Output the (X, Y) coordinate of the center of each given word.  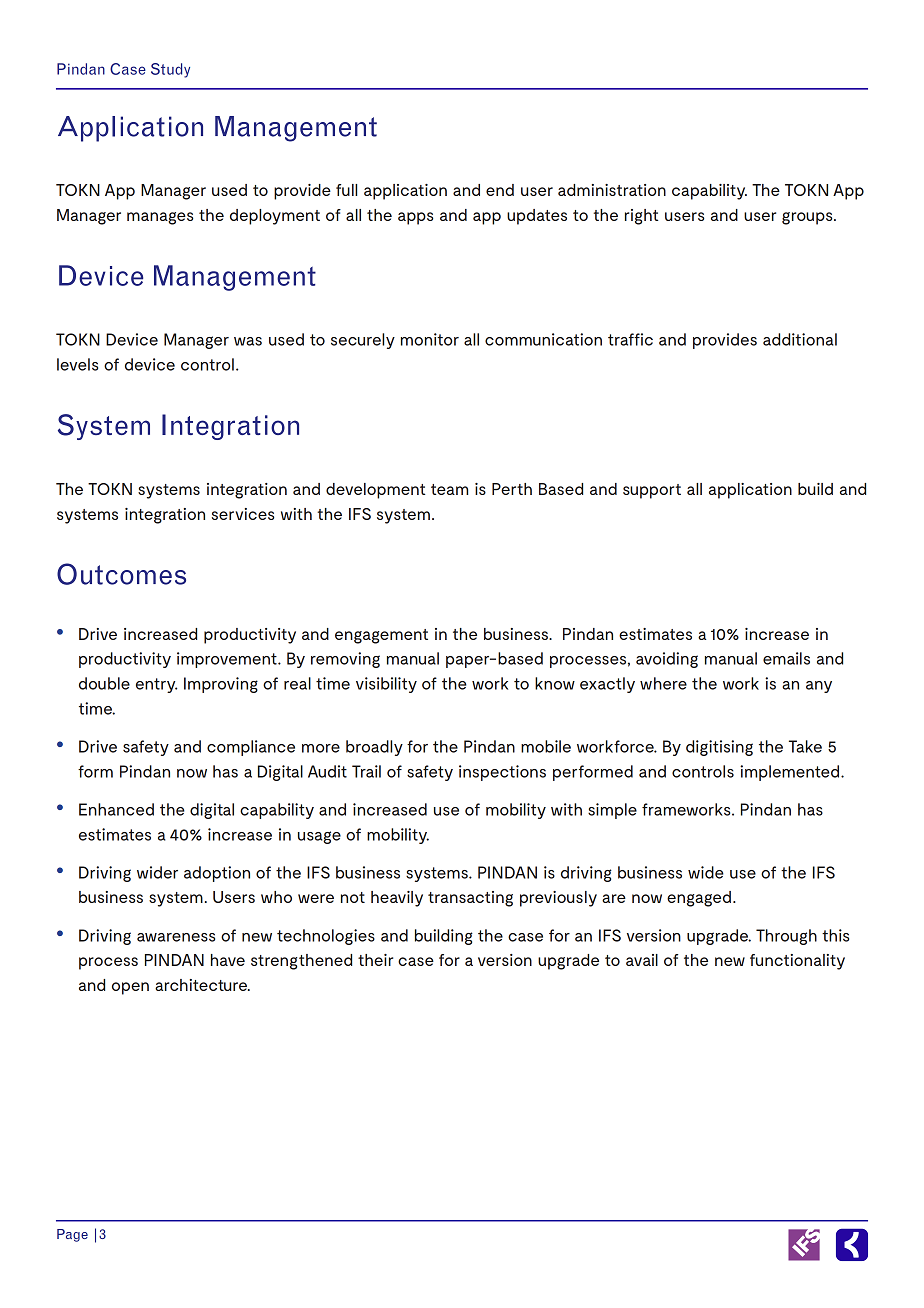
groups (808, 218)
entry (156, 685)
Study (170, 70)
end (500, 190)
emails (786, 658)
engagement (381, 636)
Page (72, 1235)
